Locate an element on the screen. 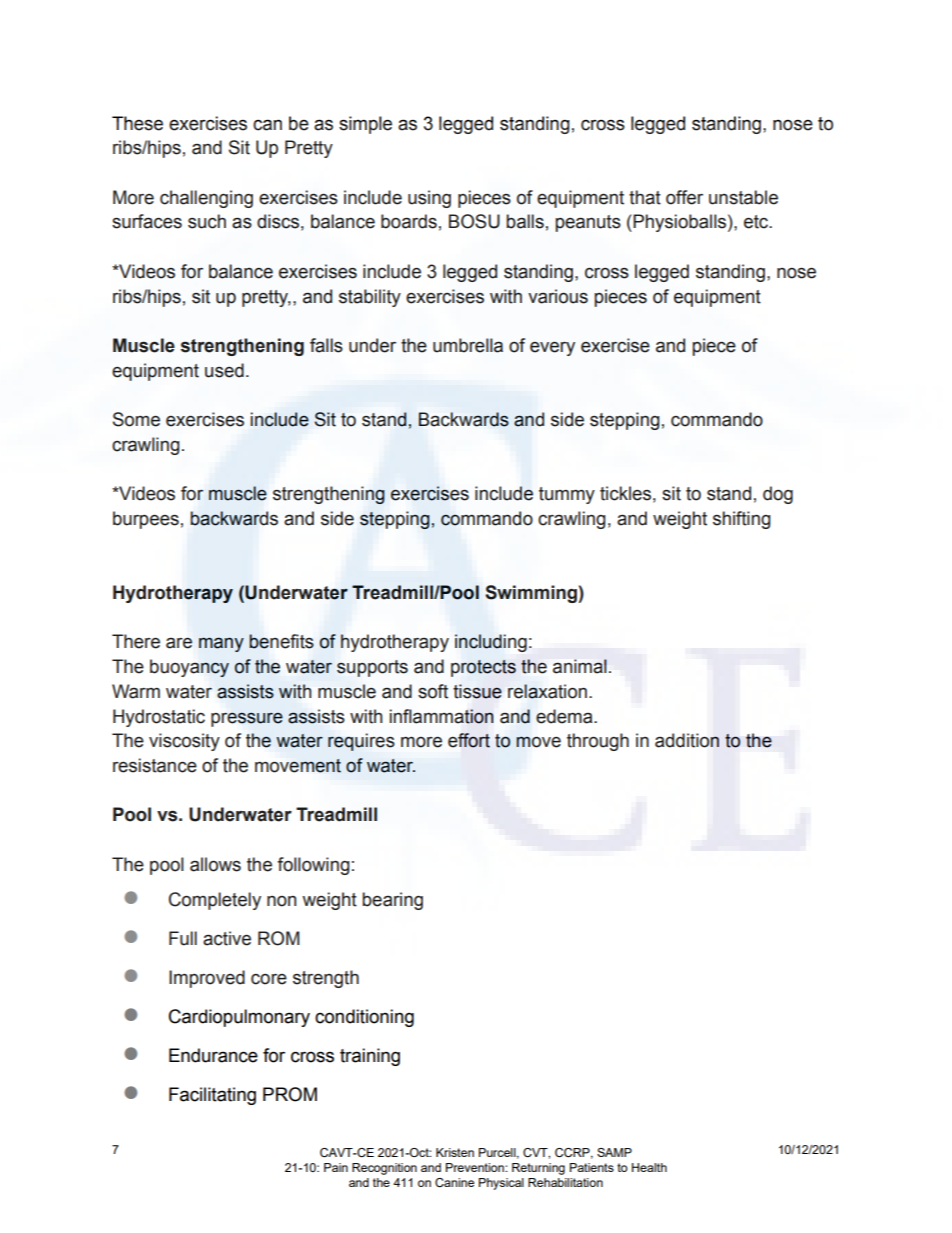  tummy is located at coordinates (567, 495).
